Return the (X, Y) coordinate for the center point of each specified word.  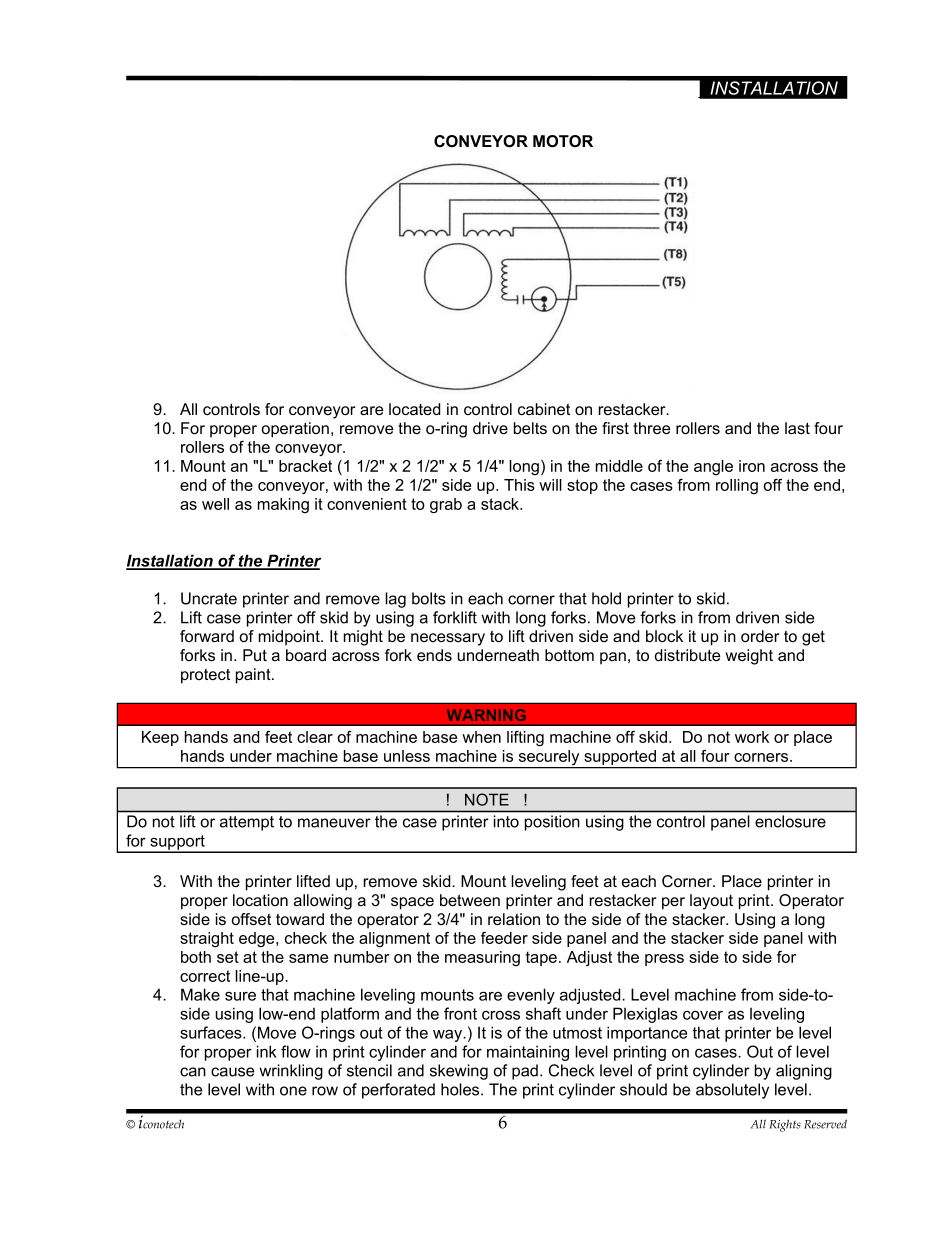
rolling (737, 486)
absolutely (732, 1091)
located (415, 409)
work (752, 737)
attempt (247, 823)
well (215, 504)
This (519, 485)
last (797, 428)
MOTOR (563, 141)
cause (232, 1072)
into (506, 821)
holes (461, 1089)
